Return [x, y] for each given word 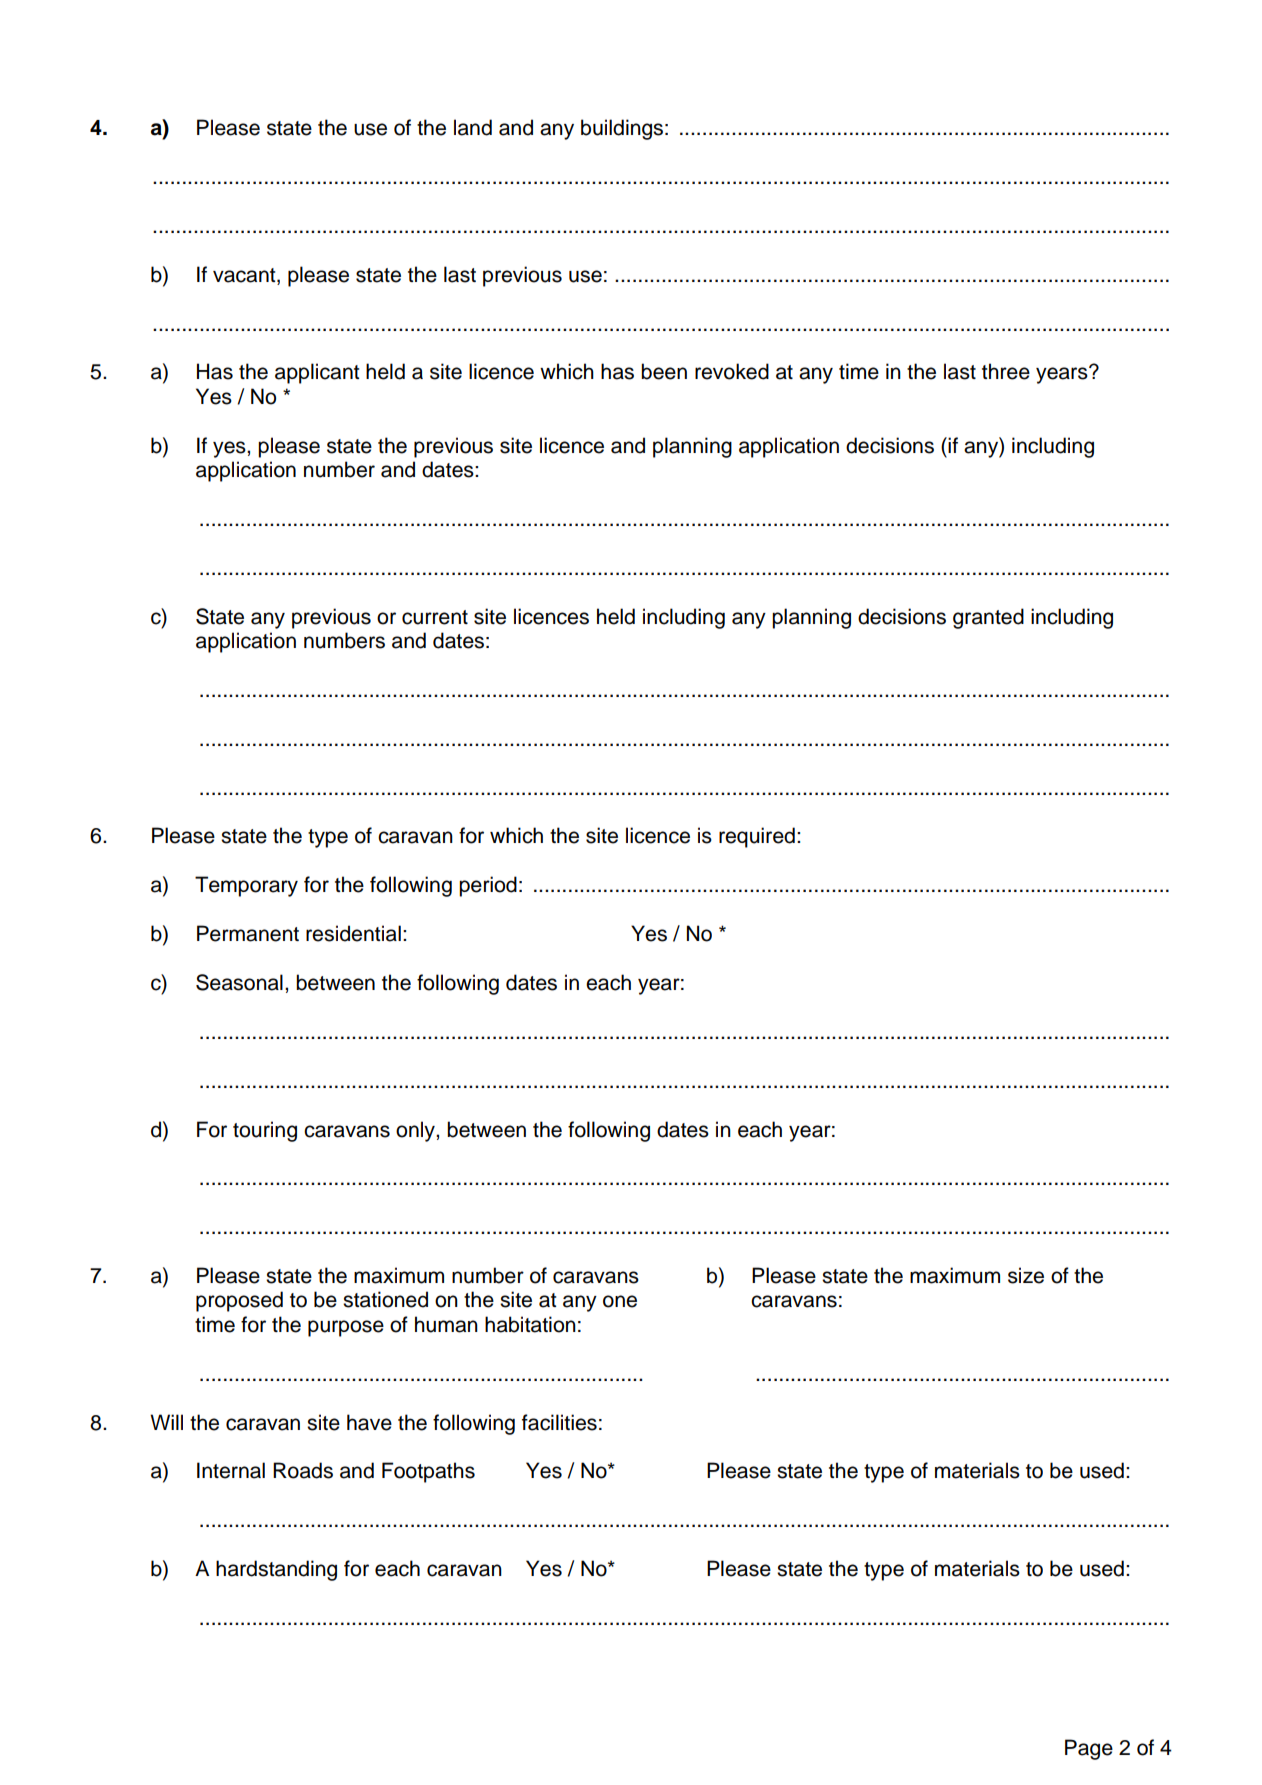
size [1026, 1275]
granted [988, 618]
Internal [231, 1470]
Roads [303, 1470]
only [416, 1131]
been [664, 371]
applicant [317, 373]
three [1006, 371]
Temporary [246, 886]
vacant [245, 276]
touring [265, 1131]
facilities [559, 1422]
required [757, 837]
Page [1089, 1749]
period [488, 886]
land [473, 127]
